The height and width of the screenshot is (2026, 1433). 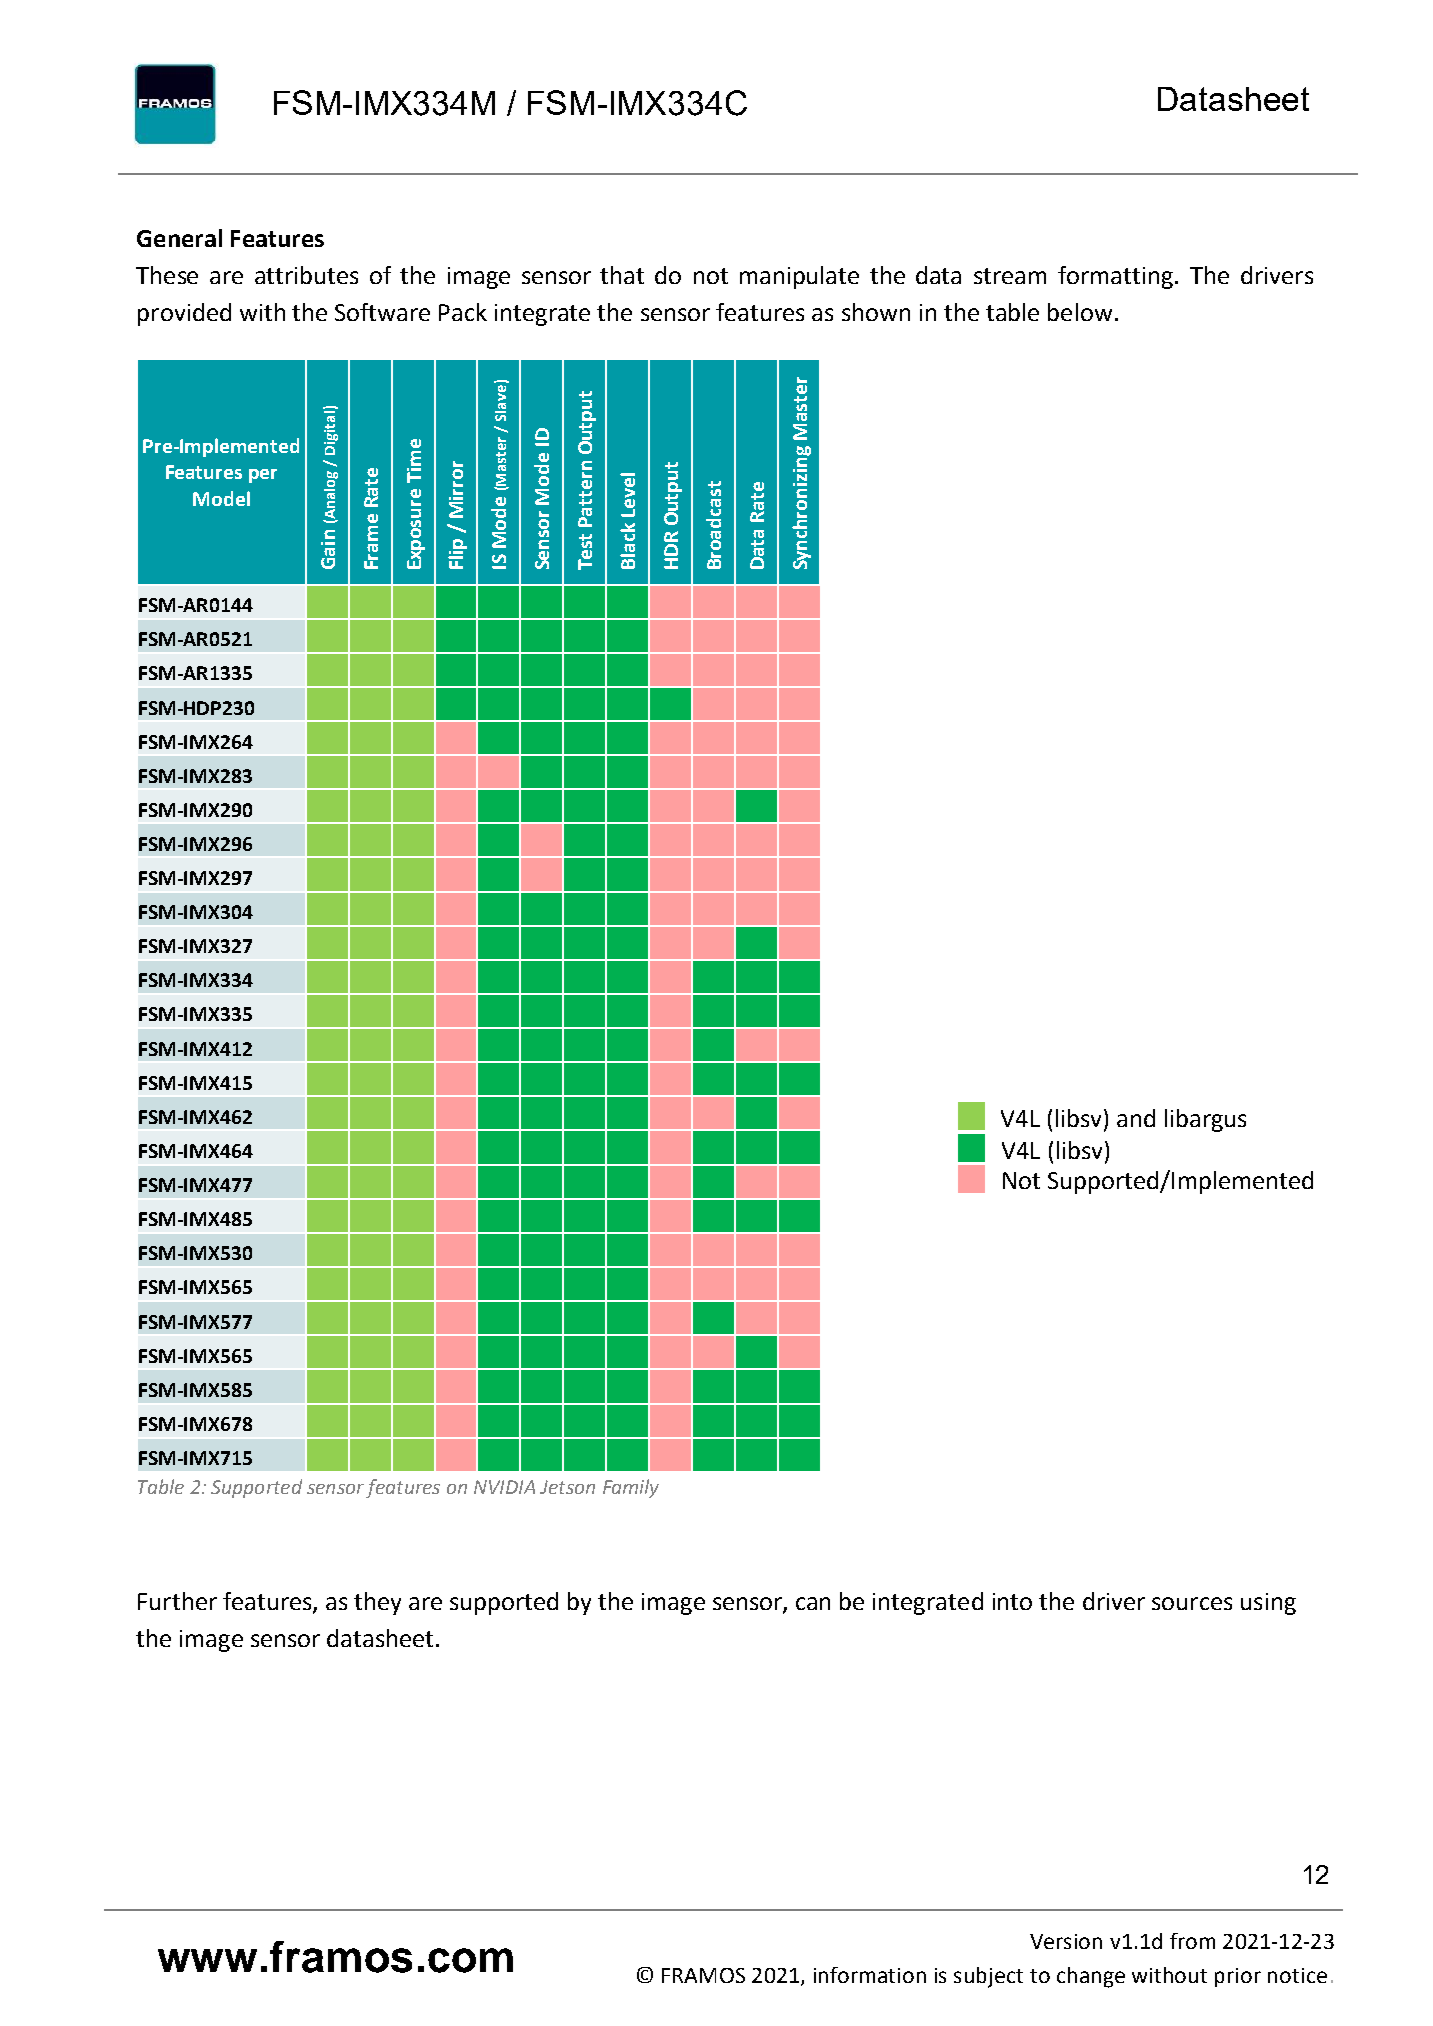 I want to click on Jetson, so click(x=567, y=1487).
